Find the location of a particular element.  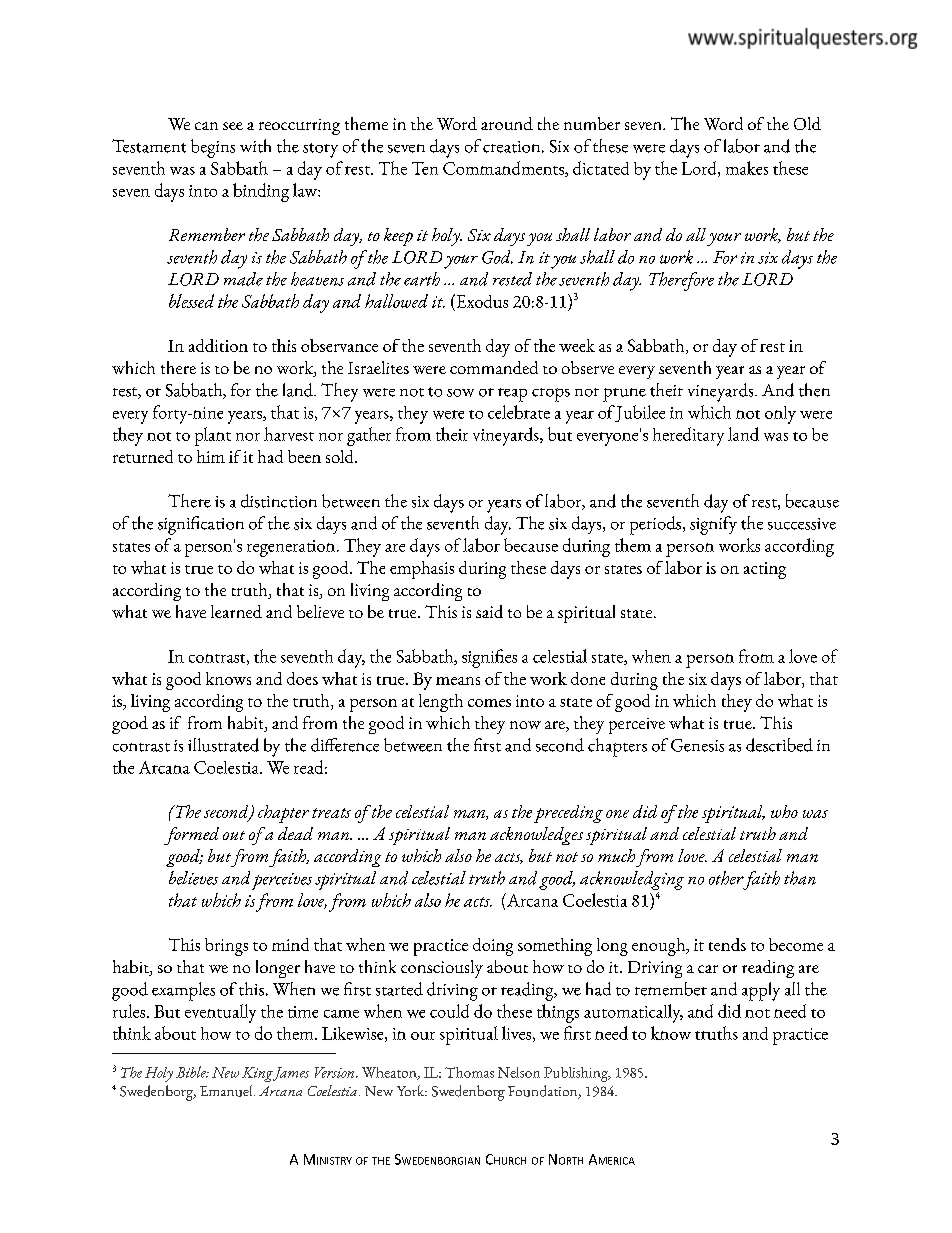

hereditary is located at coordinates (688, 436).
